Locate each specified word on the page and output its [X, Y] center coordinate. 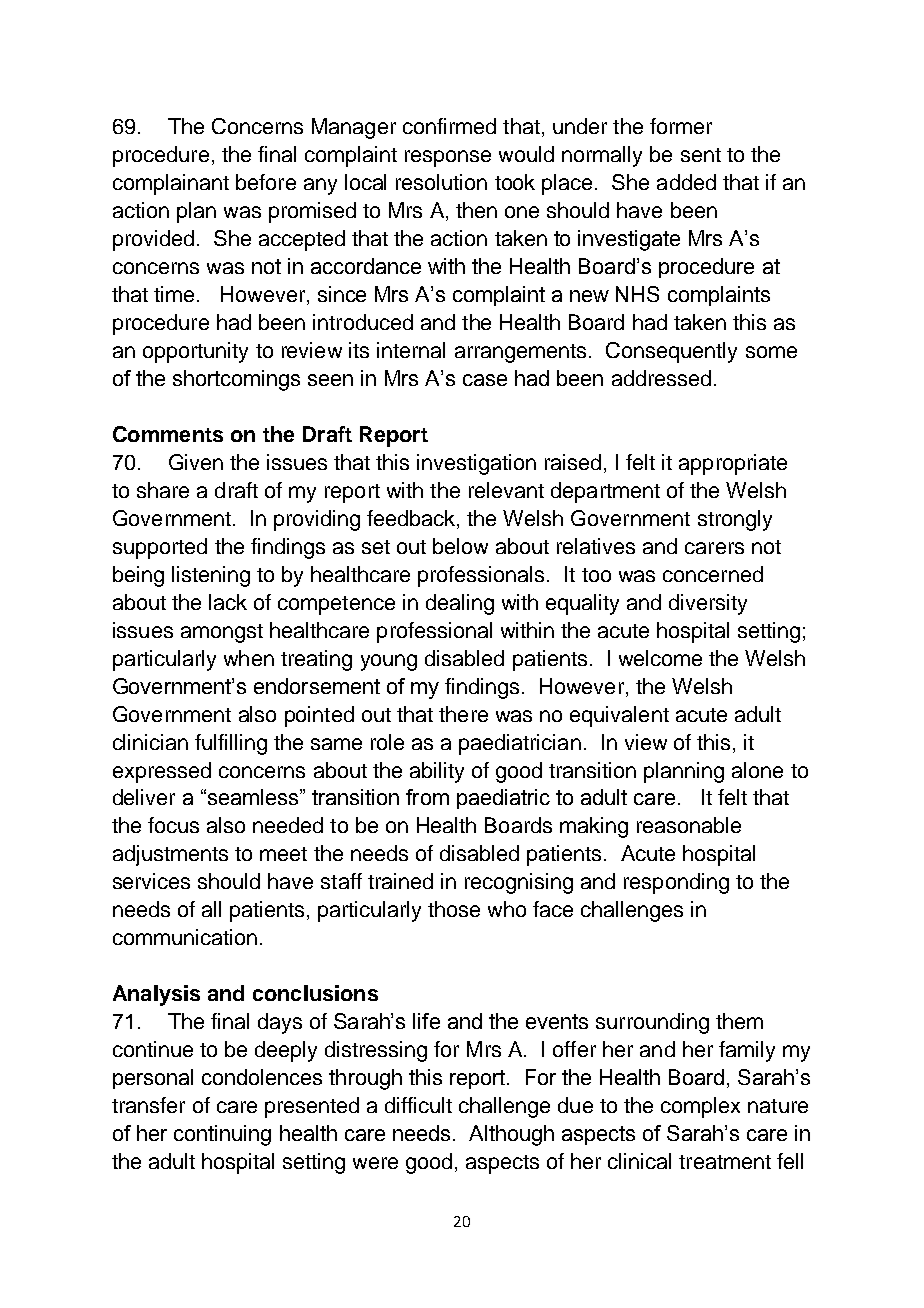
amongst [222, 633]
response [448, 158]
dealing [460, 604]
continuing [222, 1135]
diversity [708, 604]
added [686, 182]
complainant [171, 184]
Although [511, 1135]
